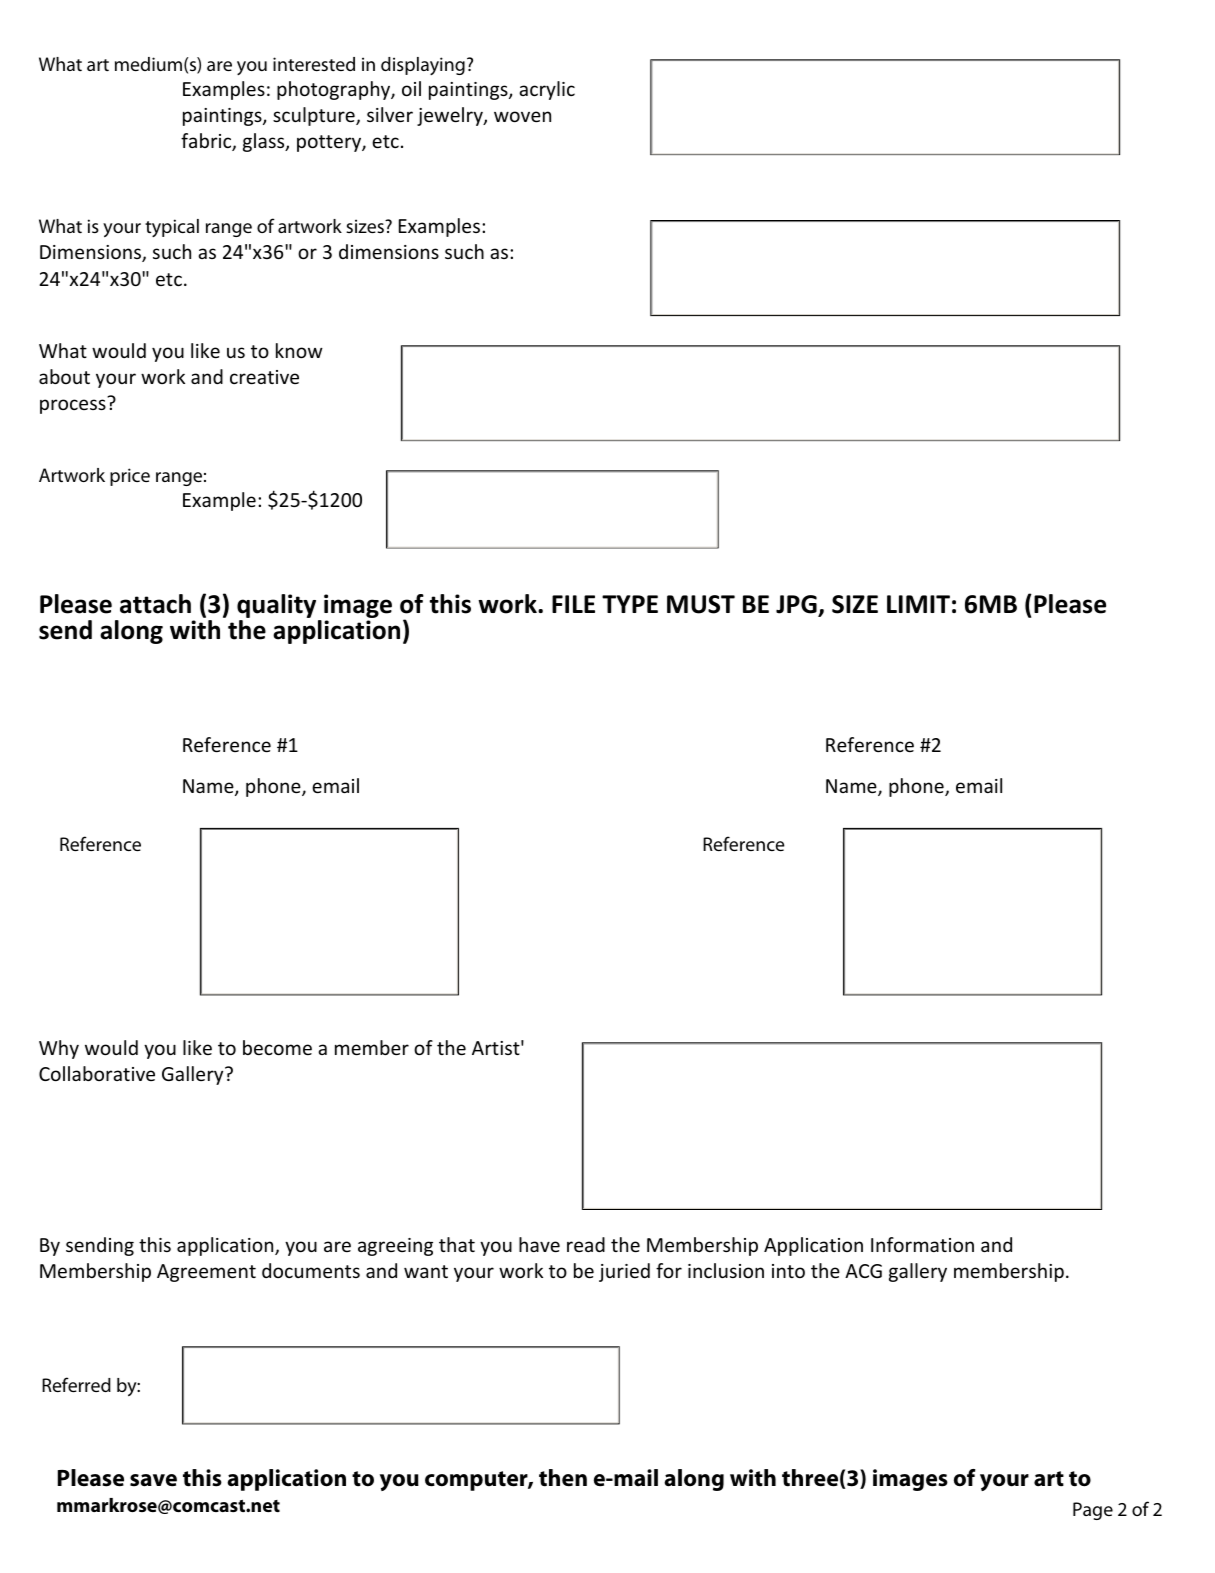 The height and width of the image is (1573, 1215). I want to click on LIMIT, so click(918, 604).
